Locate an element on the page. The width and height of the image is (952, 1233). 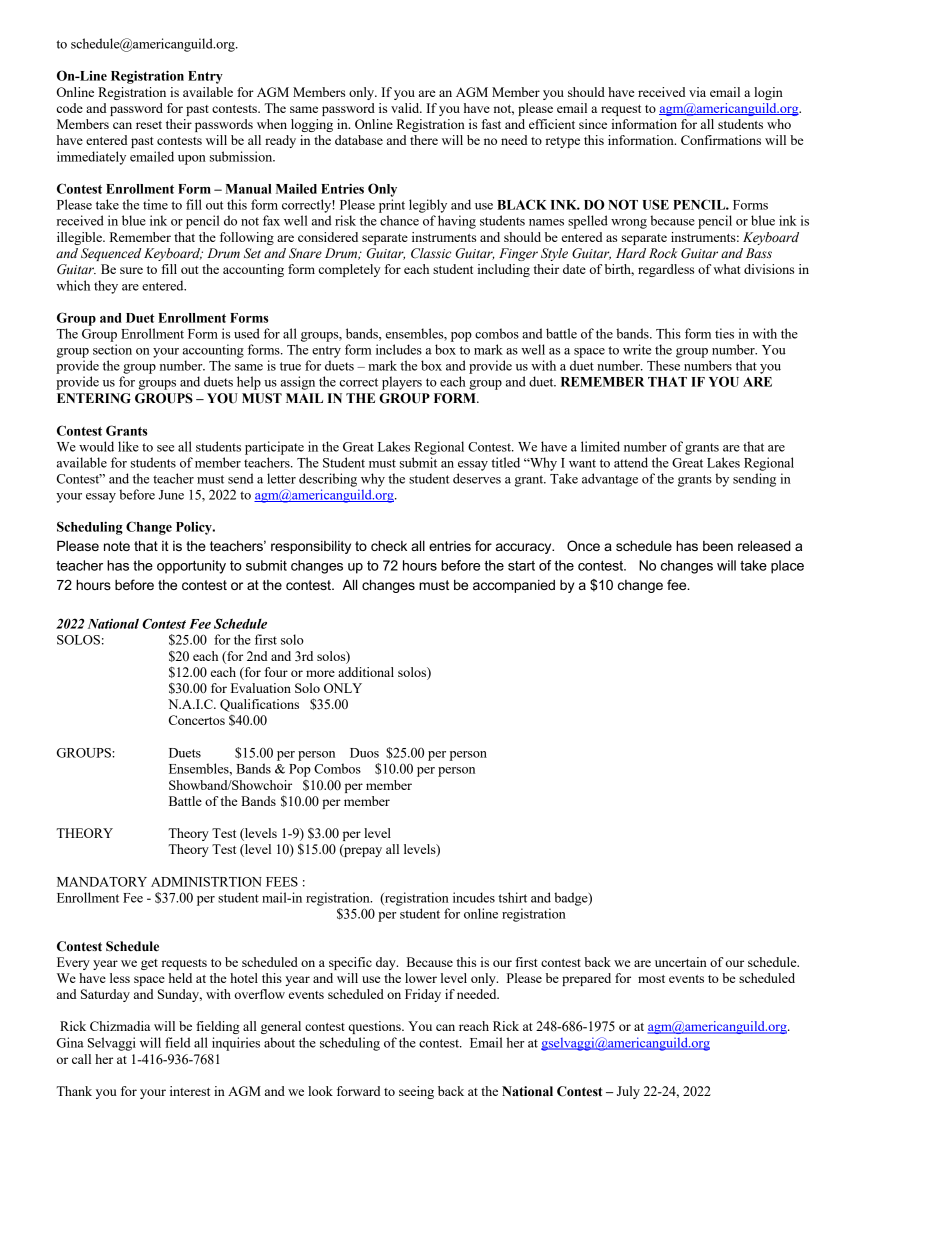
Confirmations is located at coordinates (721, 140).
